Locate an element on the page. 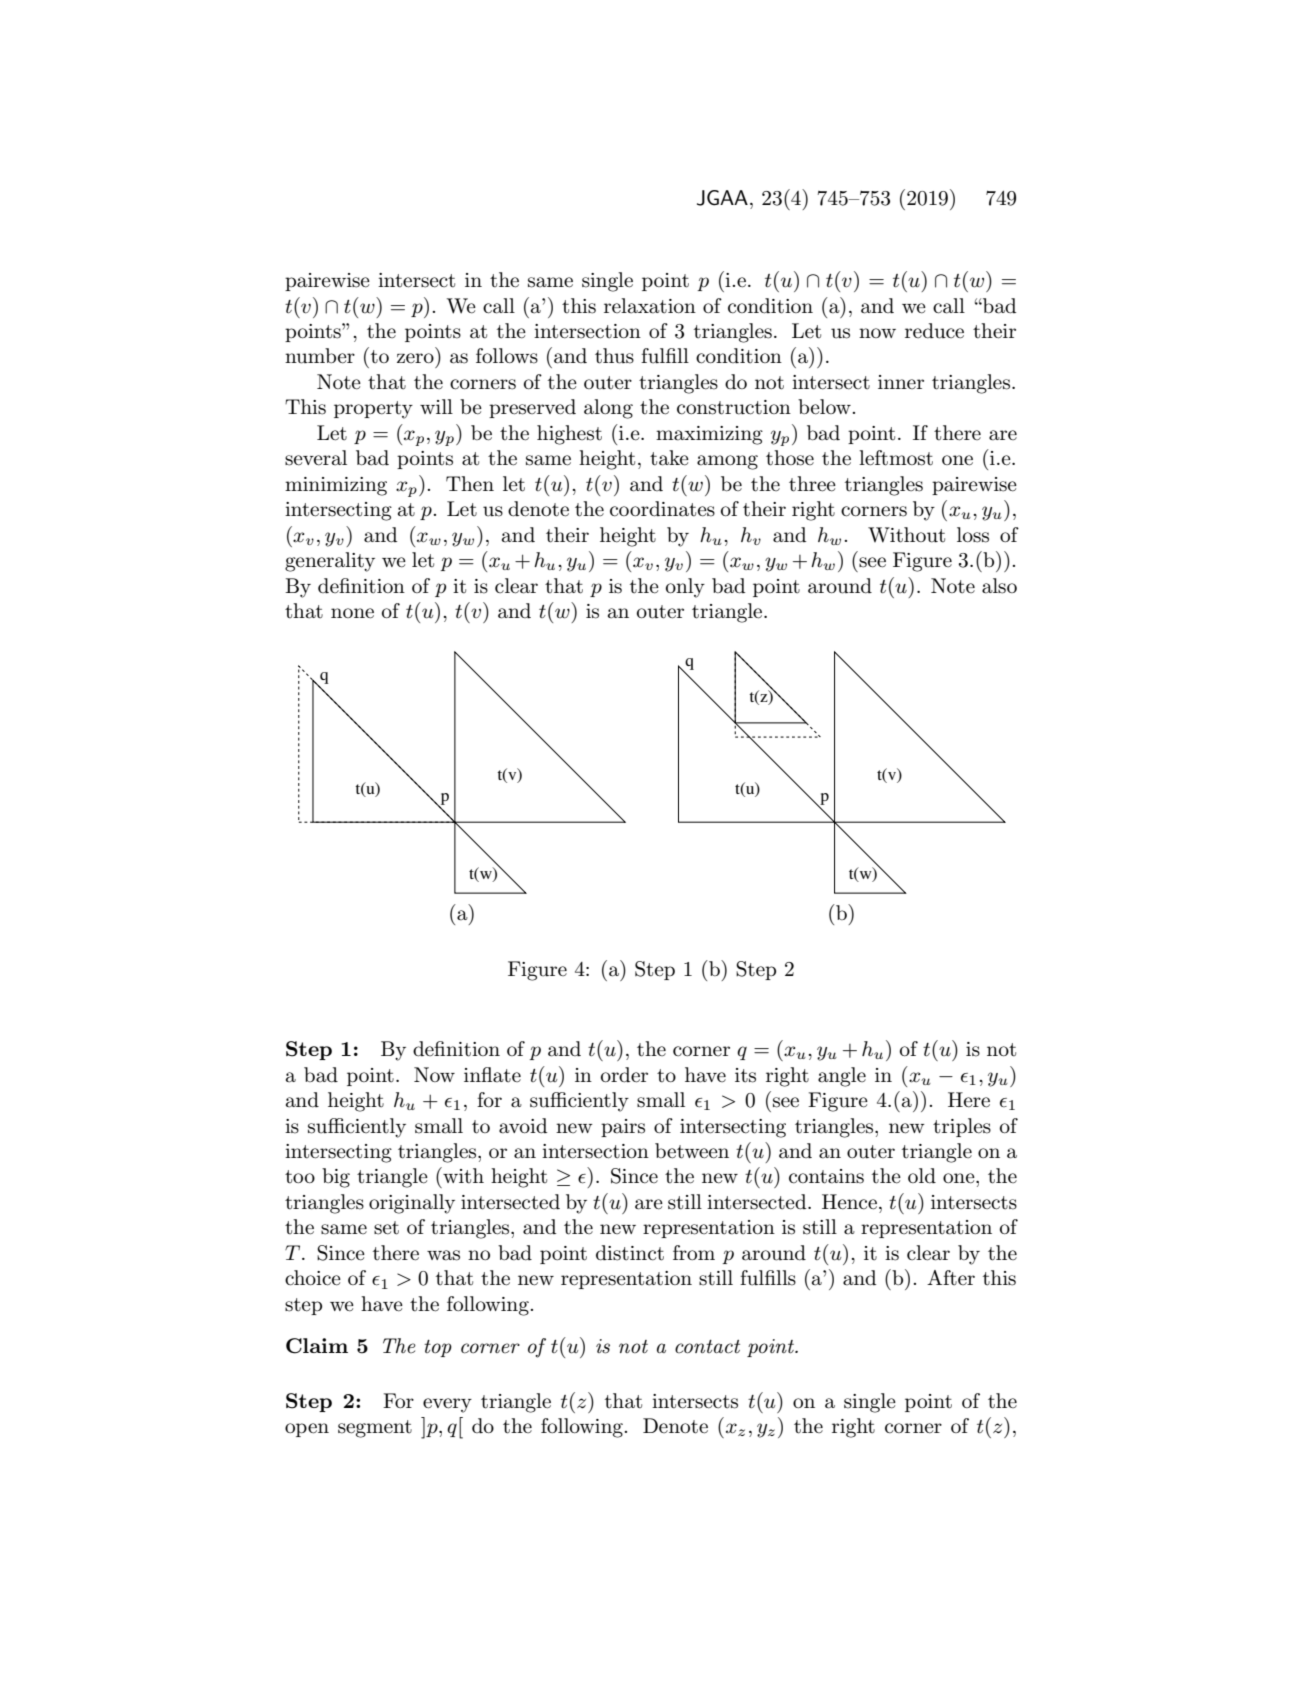  triples is located at coordinates (962, 1127).
